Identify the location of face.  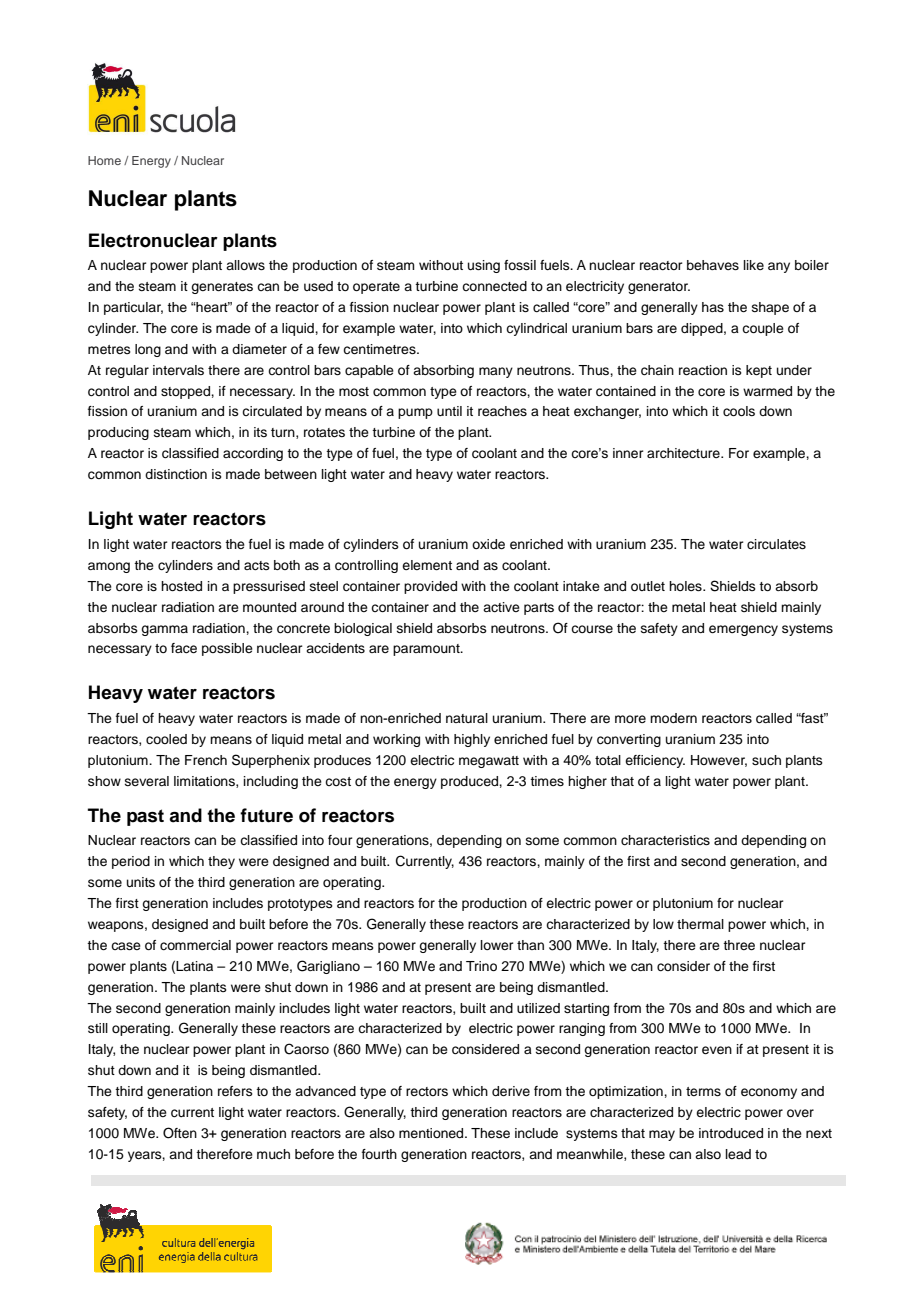
(184, 648).
